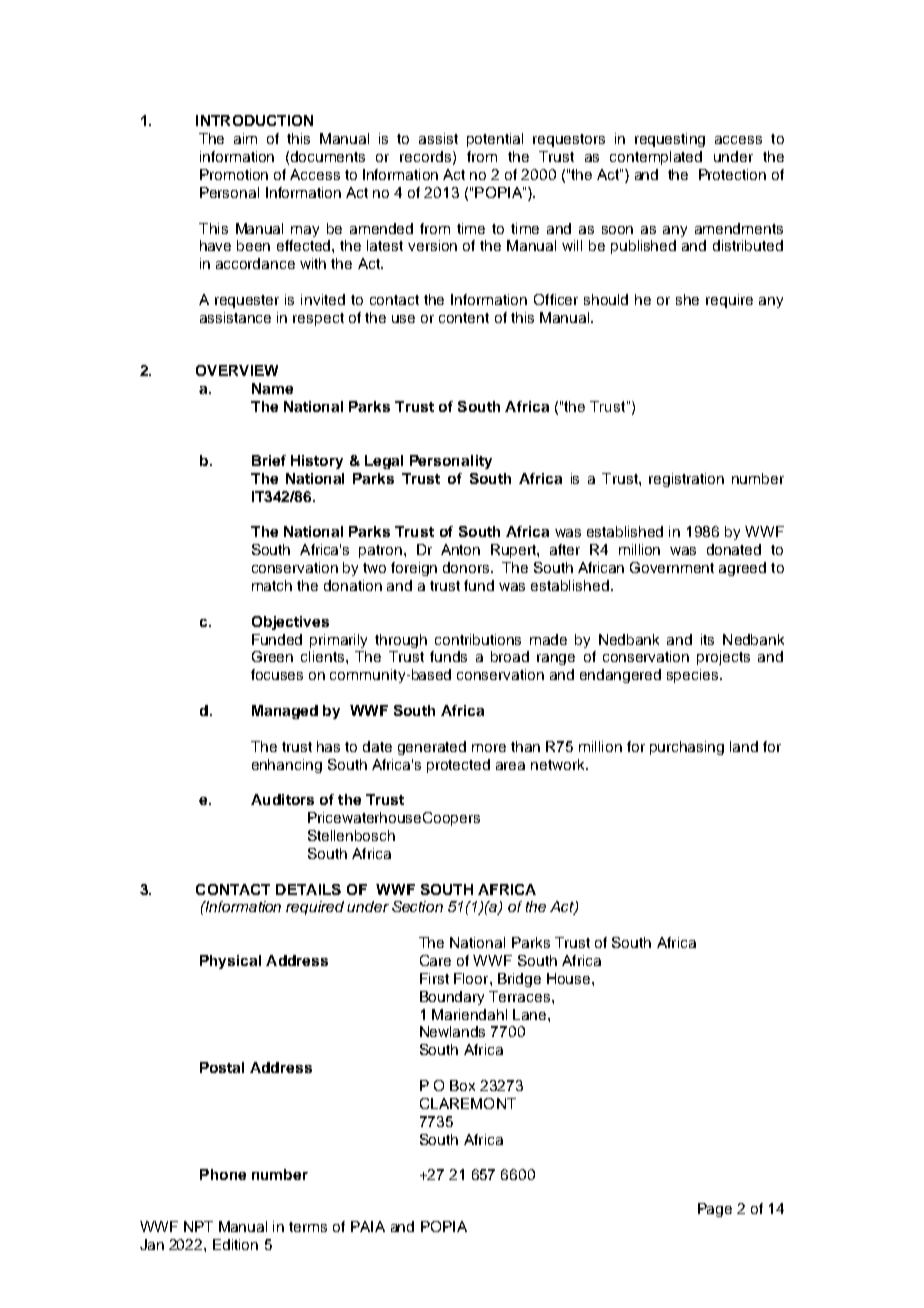  What do you see at coordinates (686, 480) in the screenshot?
I see `registration` at bounding box center [686, 480].
